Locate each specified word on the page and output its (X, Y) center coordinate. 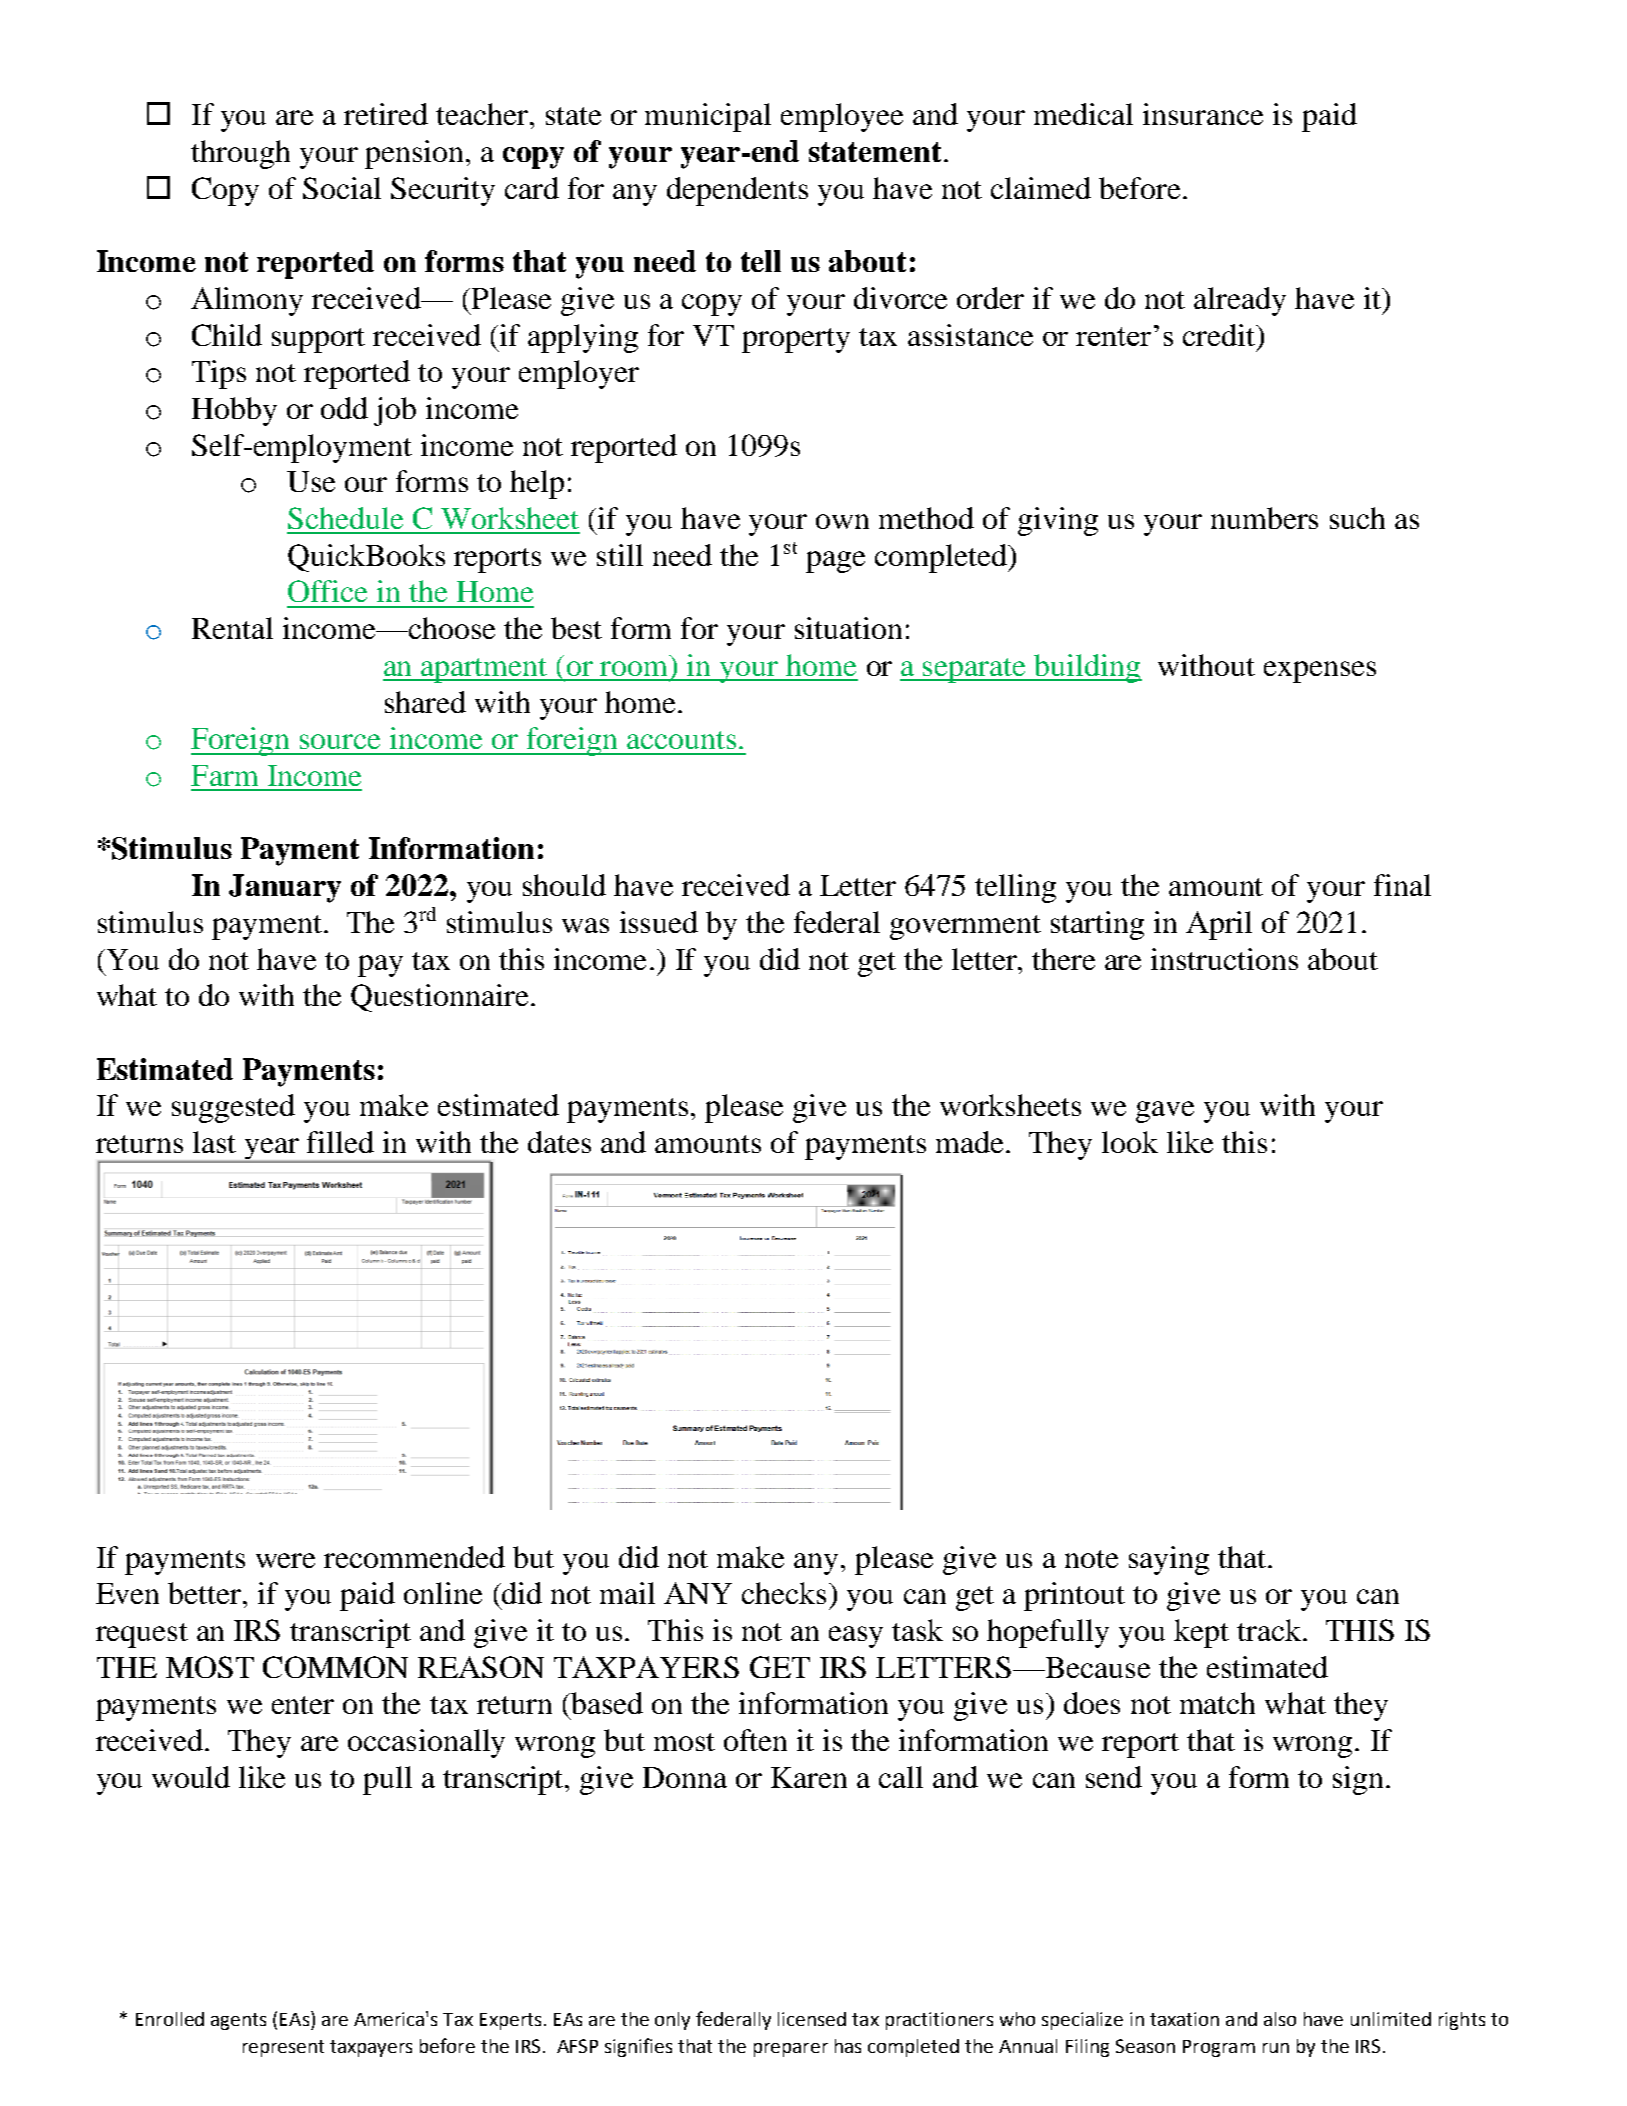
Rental (232, 628)
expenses (1320, 672)
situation (848, 628)
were (285, 1560)
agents (238, 2021)
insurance (1203, 114)
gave (1165, 1112)
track (1270, 1630)
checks (784, 1593)
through (240, 154)
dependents (737, 191)
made (969, 1142)
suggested (233, 1108)
